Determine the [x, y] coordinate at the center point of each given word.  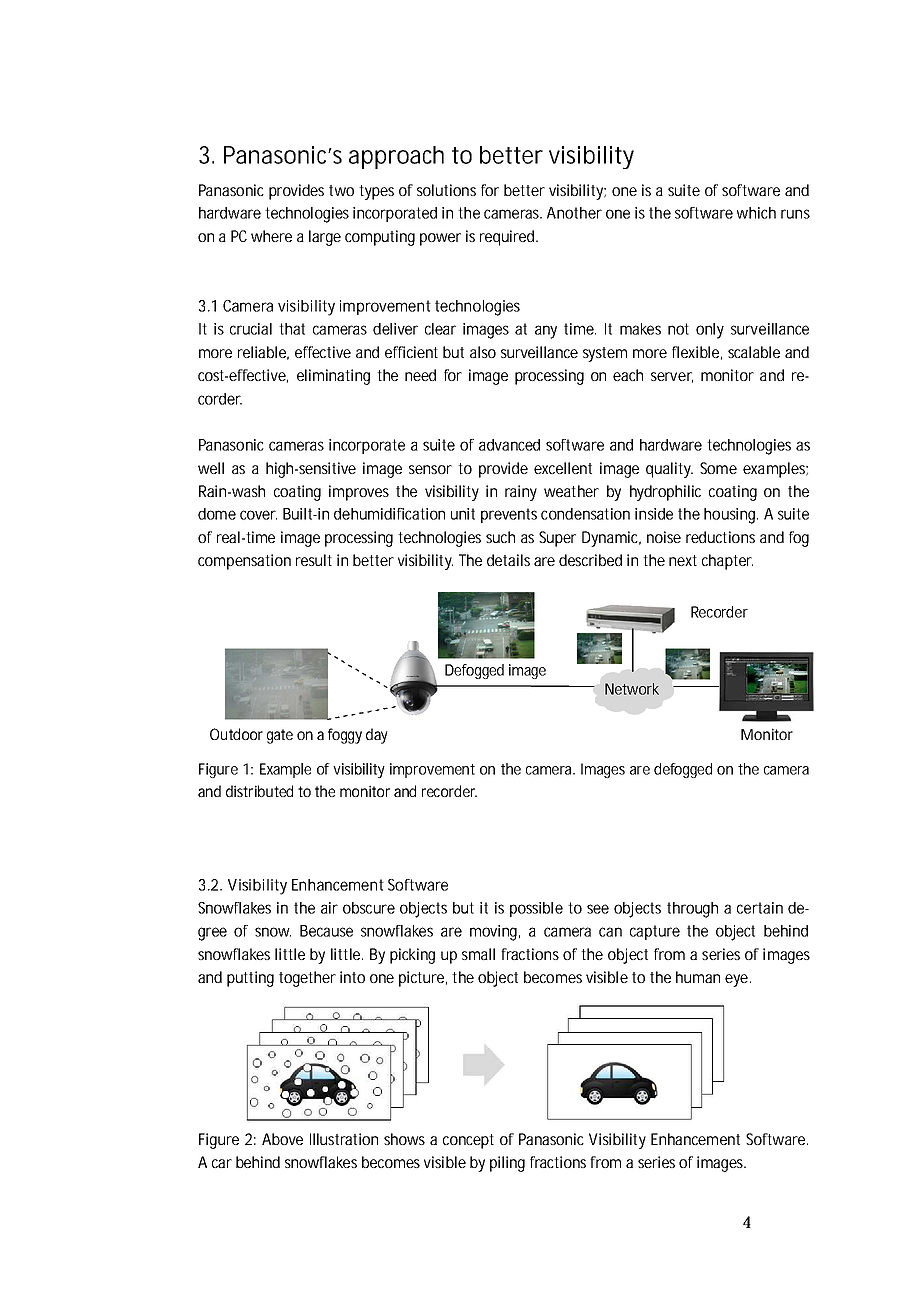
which [756, 213]
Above [282, 1139]
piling [507, 1164]
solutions [446, 190]
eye [738, 980]
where [271, 236]
